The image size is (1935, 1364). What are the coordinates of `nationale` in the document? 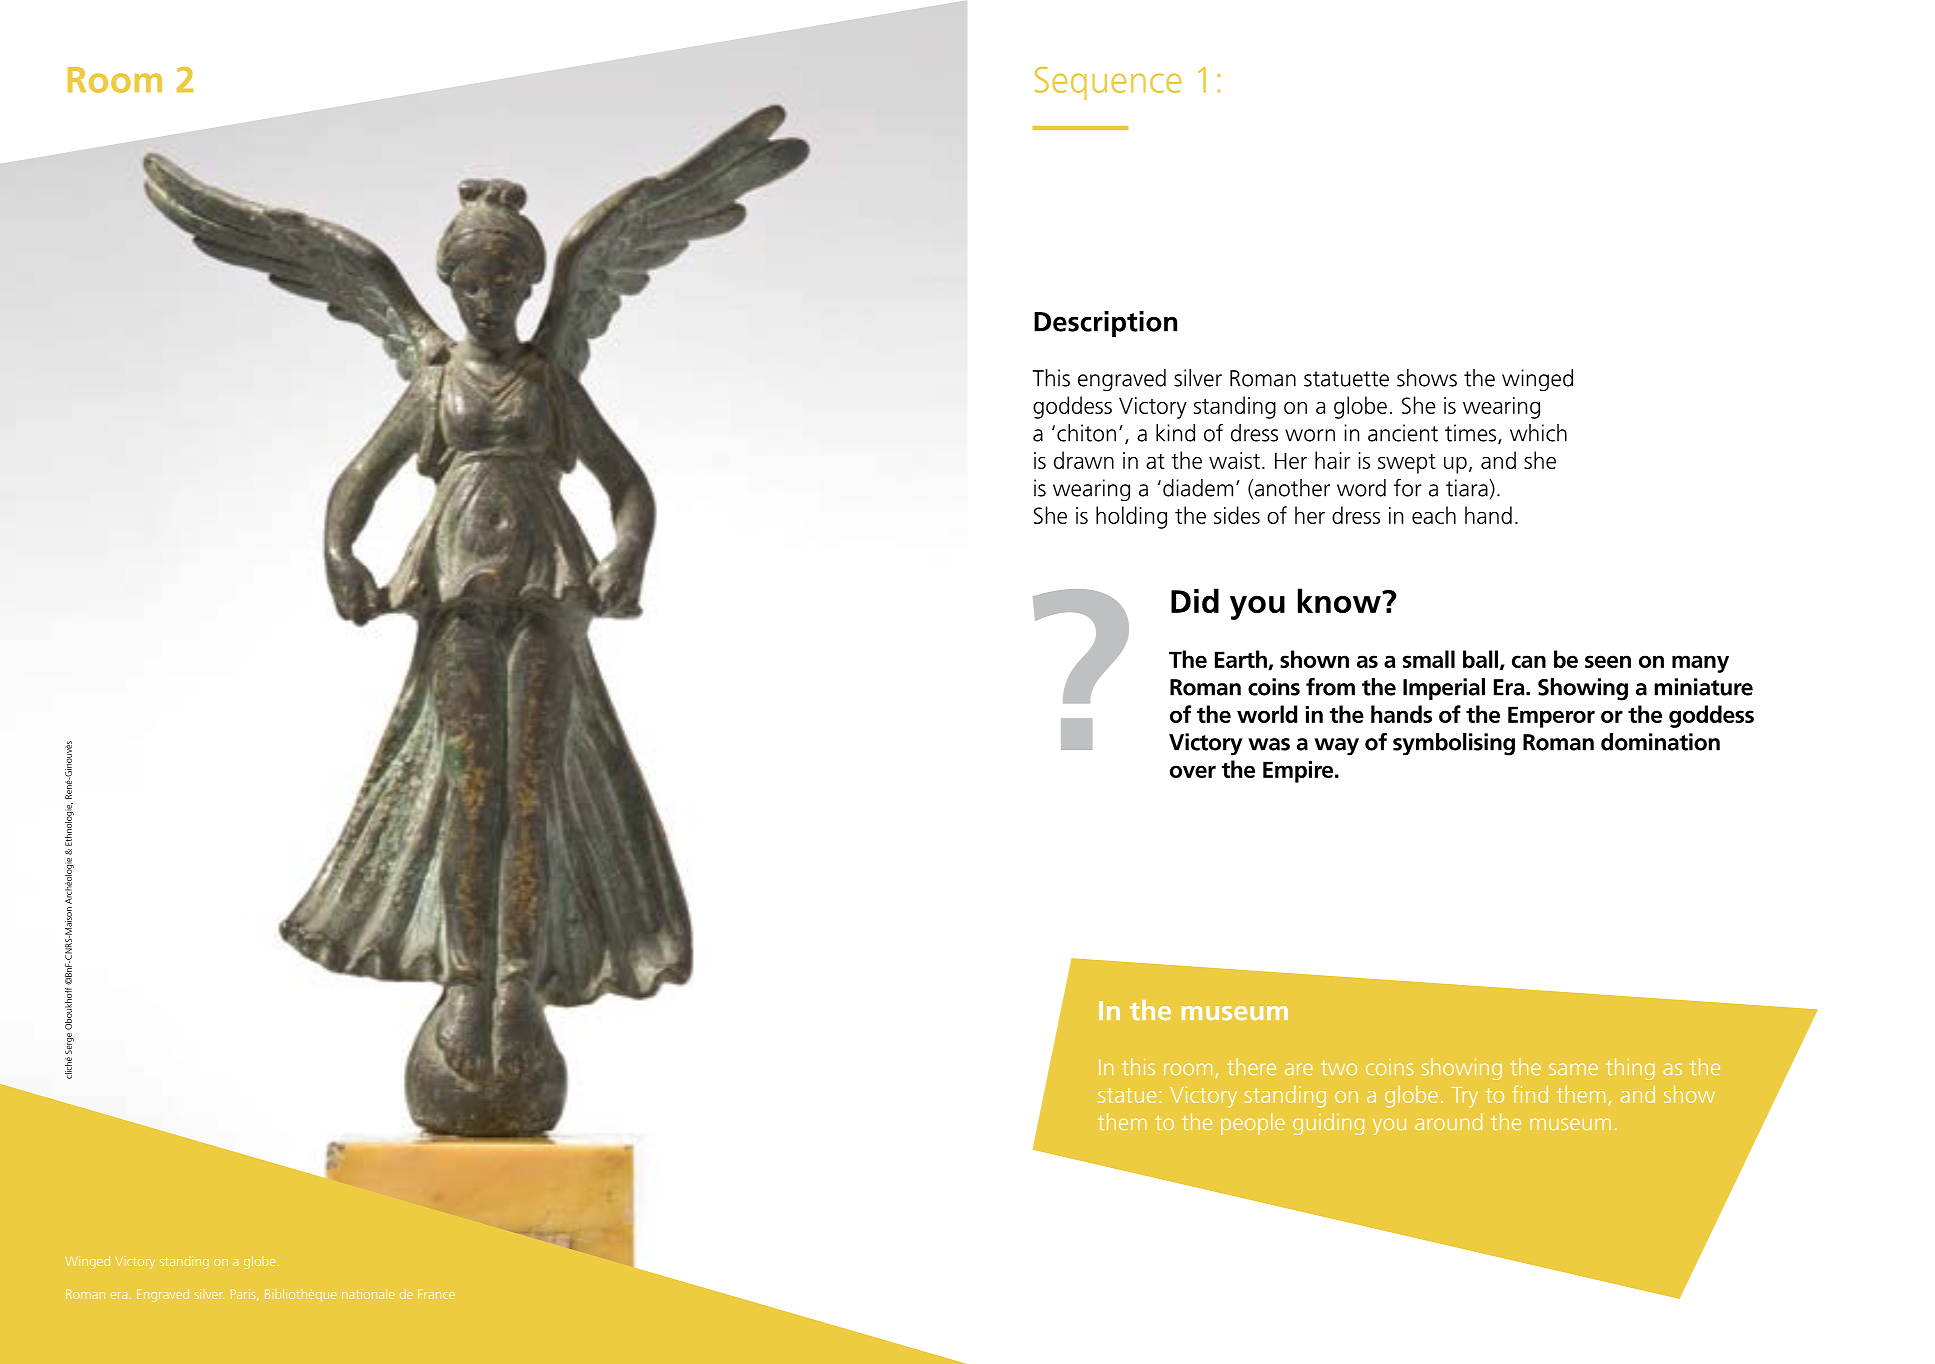 It's located at (368, 1294).
